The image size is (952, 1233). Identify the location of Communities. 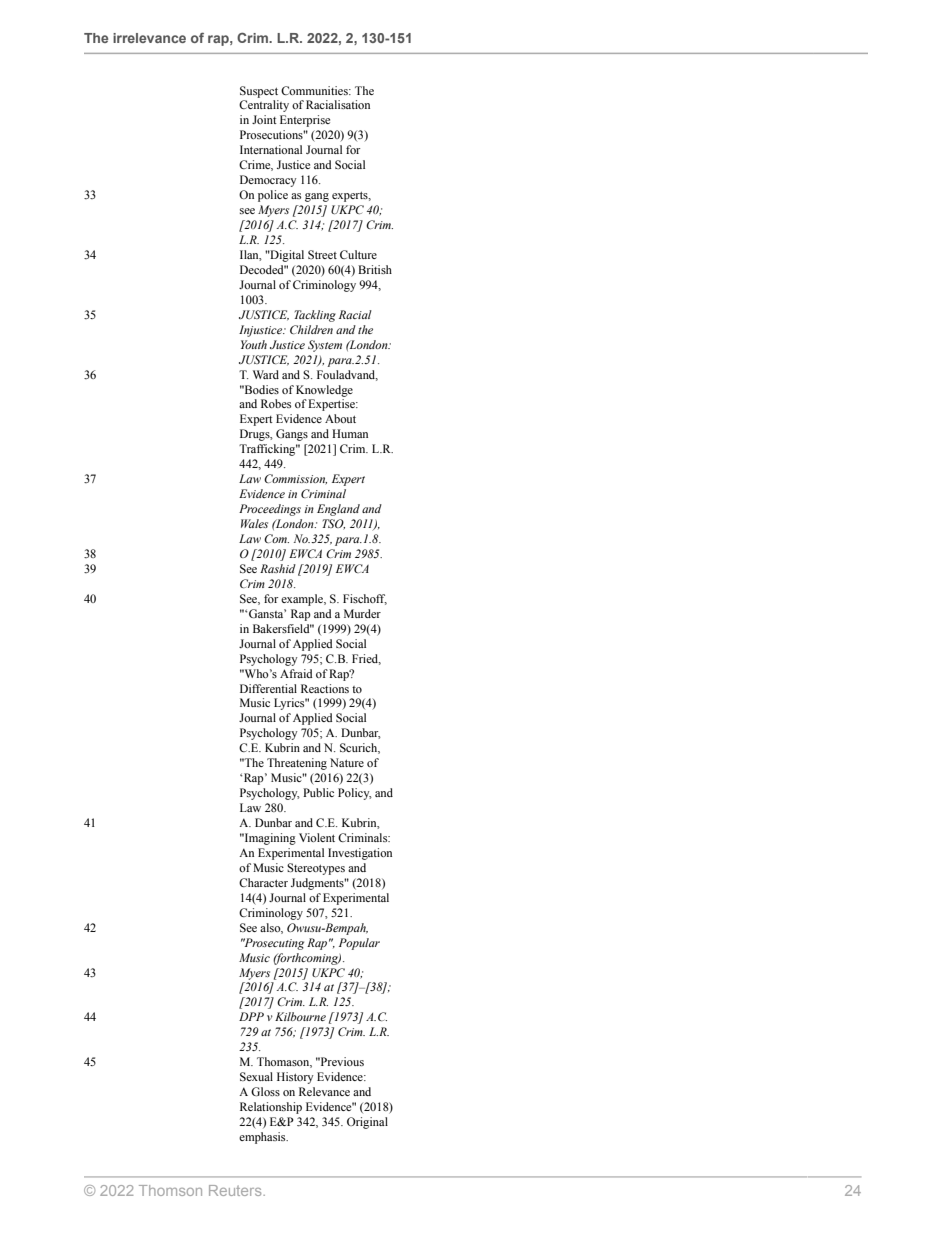
(315, 90).
